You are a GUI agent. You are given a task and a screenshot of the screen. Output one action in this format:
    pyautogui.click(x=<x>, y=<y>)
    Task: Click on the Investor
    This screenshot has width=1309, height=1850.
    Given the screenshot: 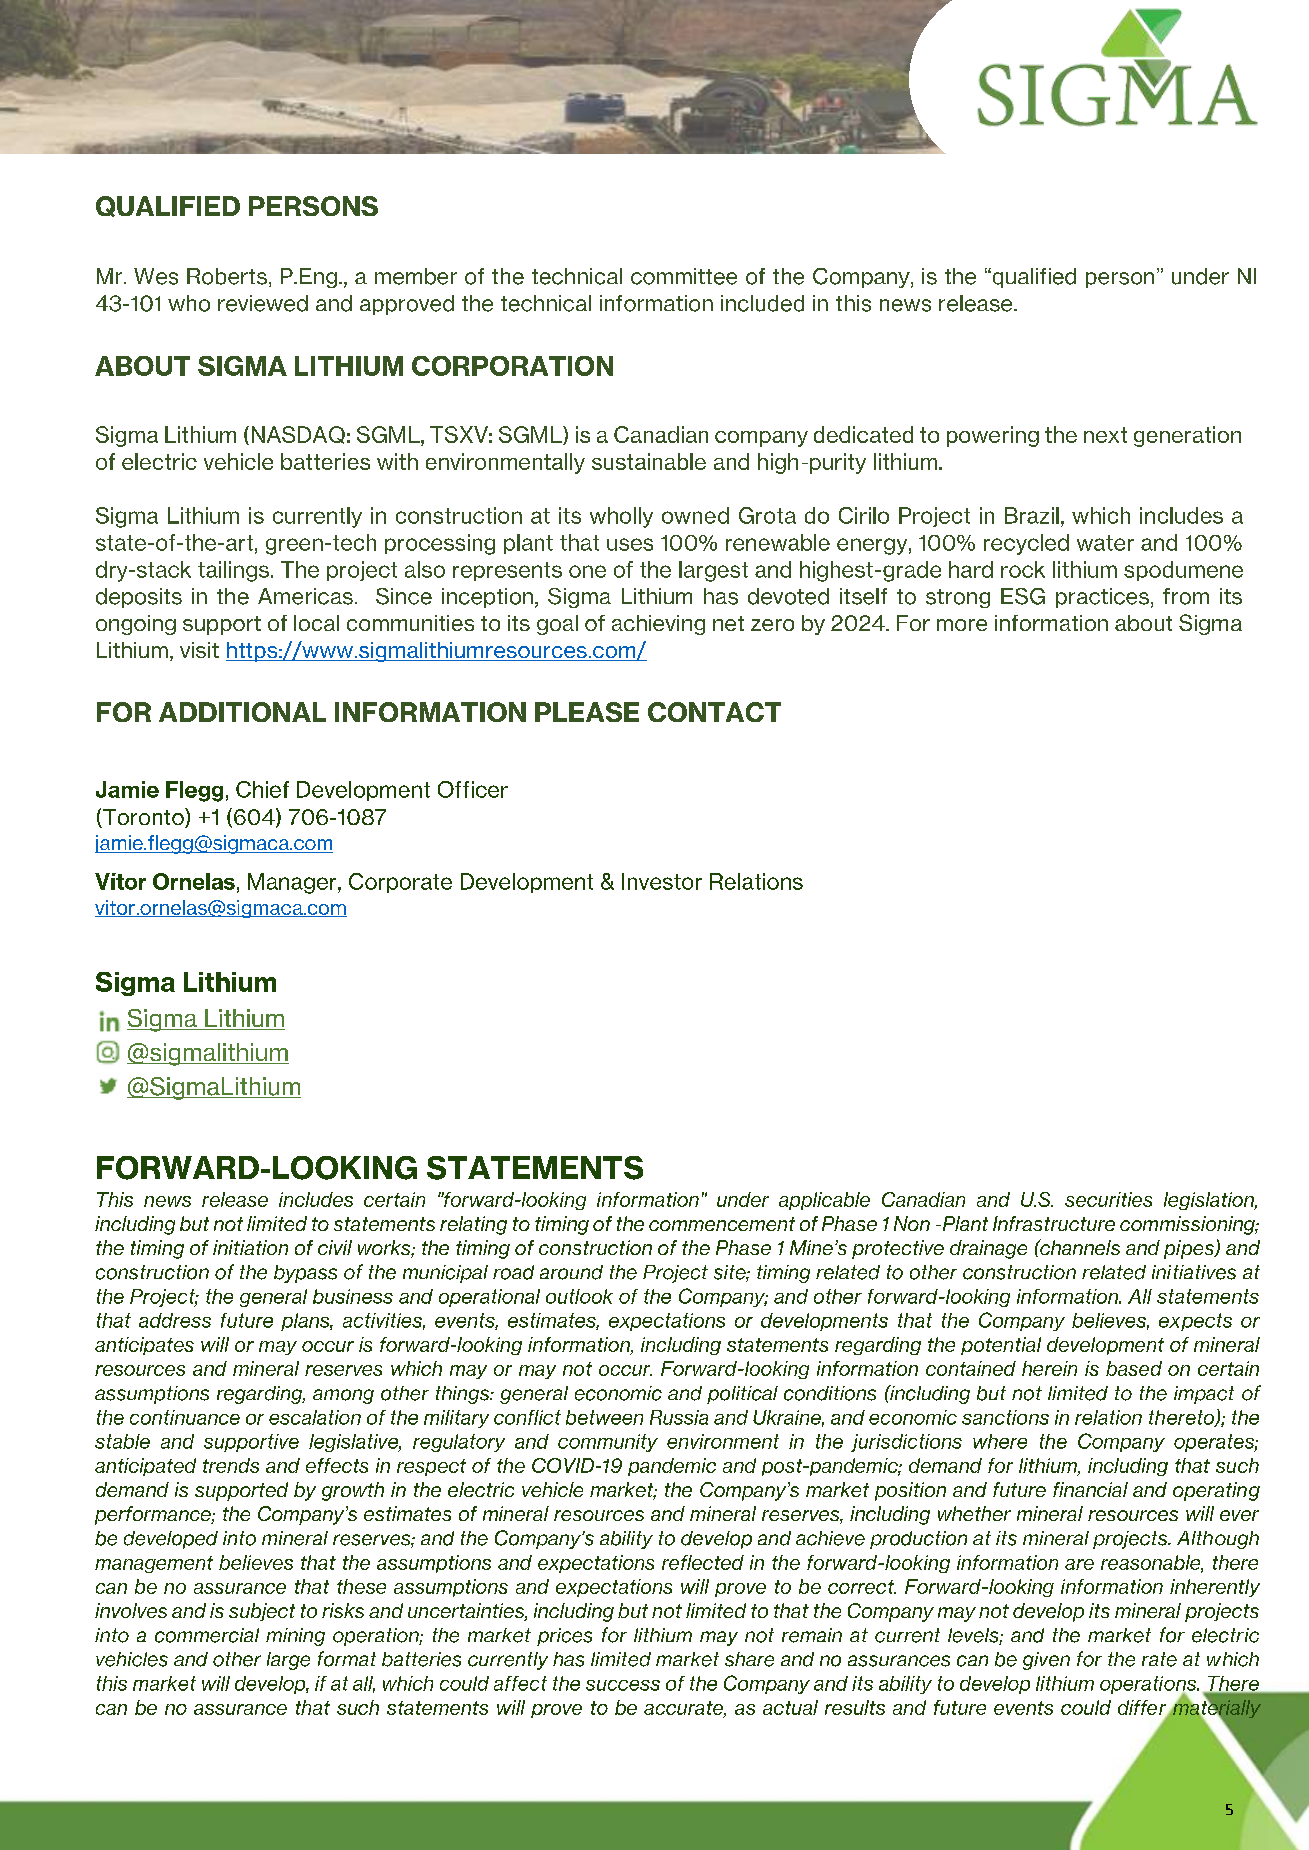 What is the action you would take?
    pyautogui.click(x=662, y=881)
